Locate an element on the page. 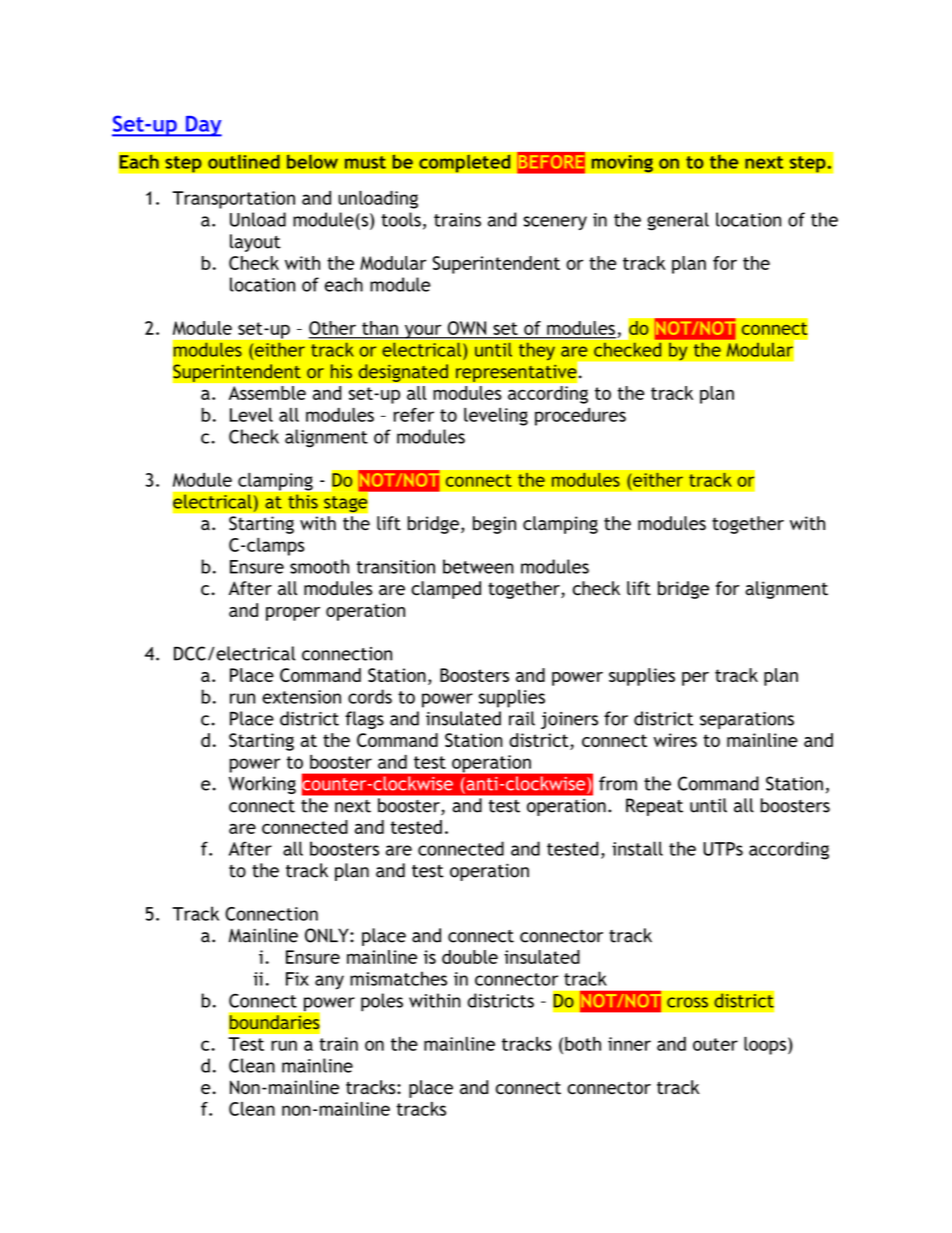 The image size is (952, 1233). general is located at coordinates (678, 221).
